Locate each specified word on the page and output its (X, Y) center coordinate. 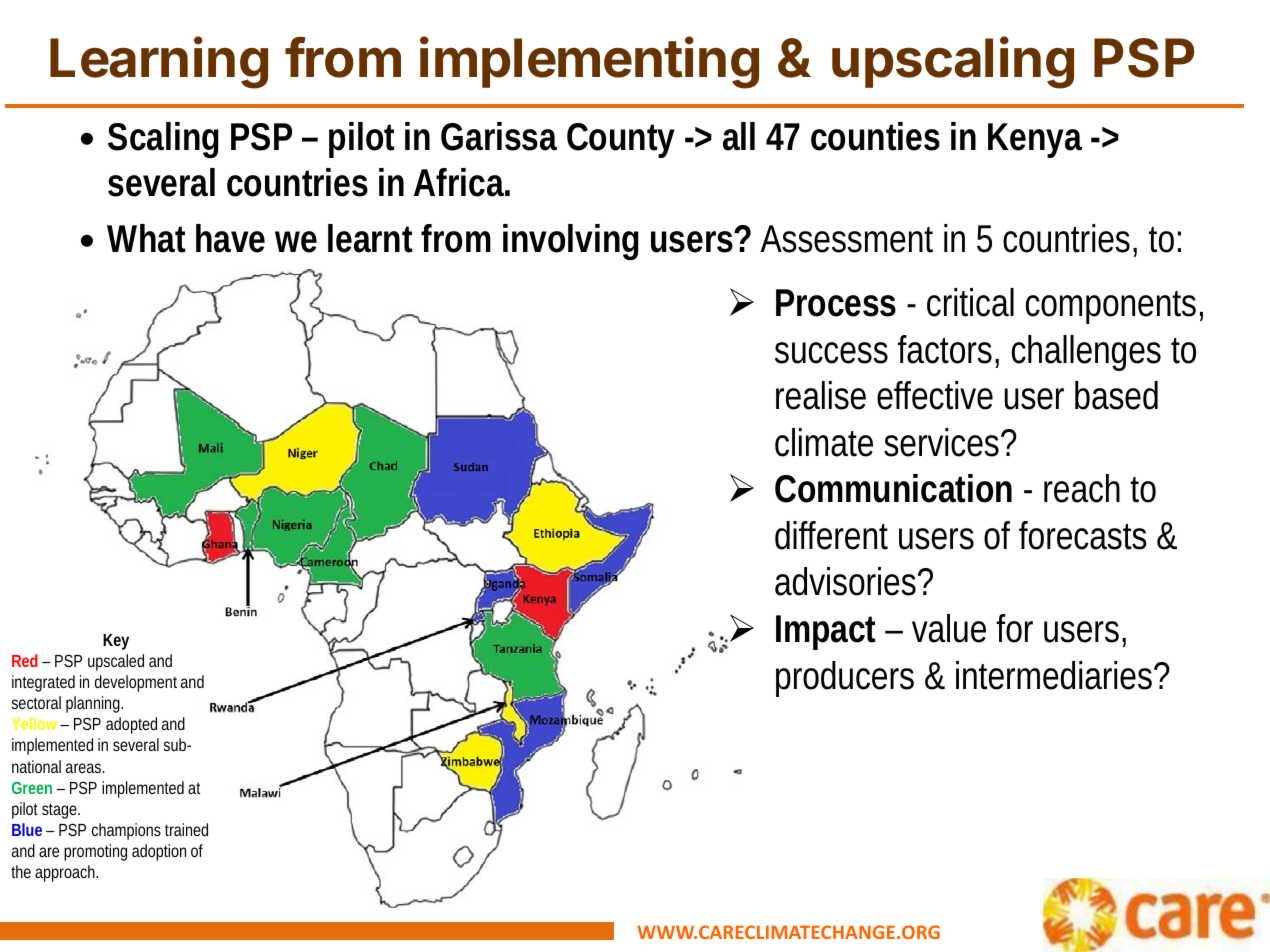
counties (875, 136)
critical (970, 302)
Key (116, 642)
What (146, 238)
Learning (159, 63)
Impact (826, 632)
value (949, 628)
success (831, 353)
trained (186, 829)
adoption (159, 852)
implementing (589, 63)
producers (845, 679)
